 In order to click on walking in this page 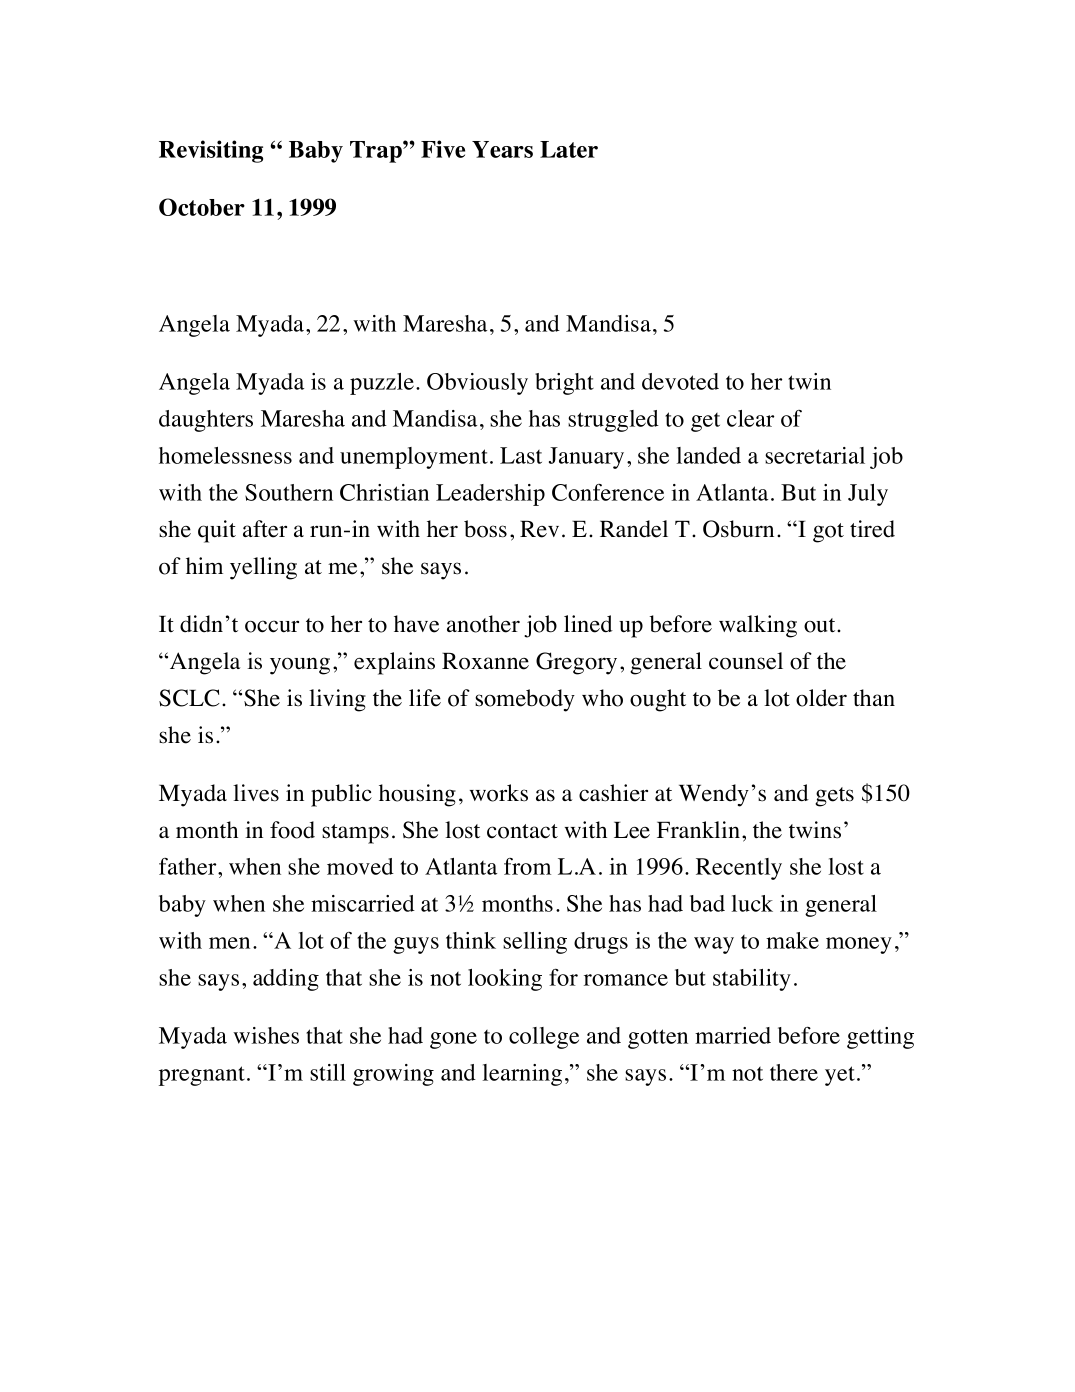, I will do `click(758, 626)`.
